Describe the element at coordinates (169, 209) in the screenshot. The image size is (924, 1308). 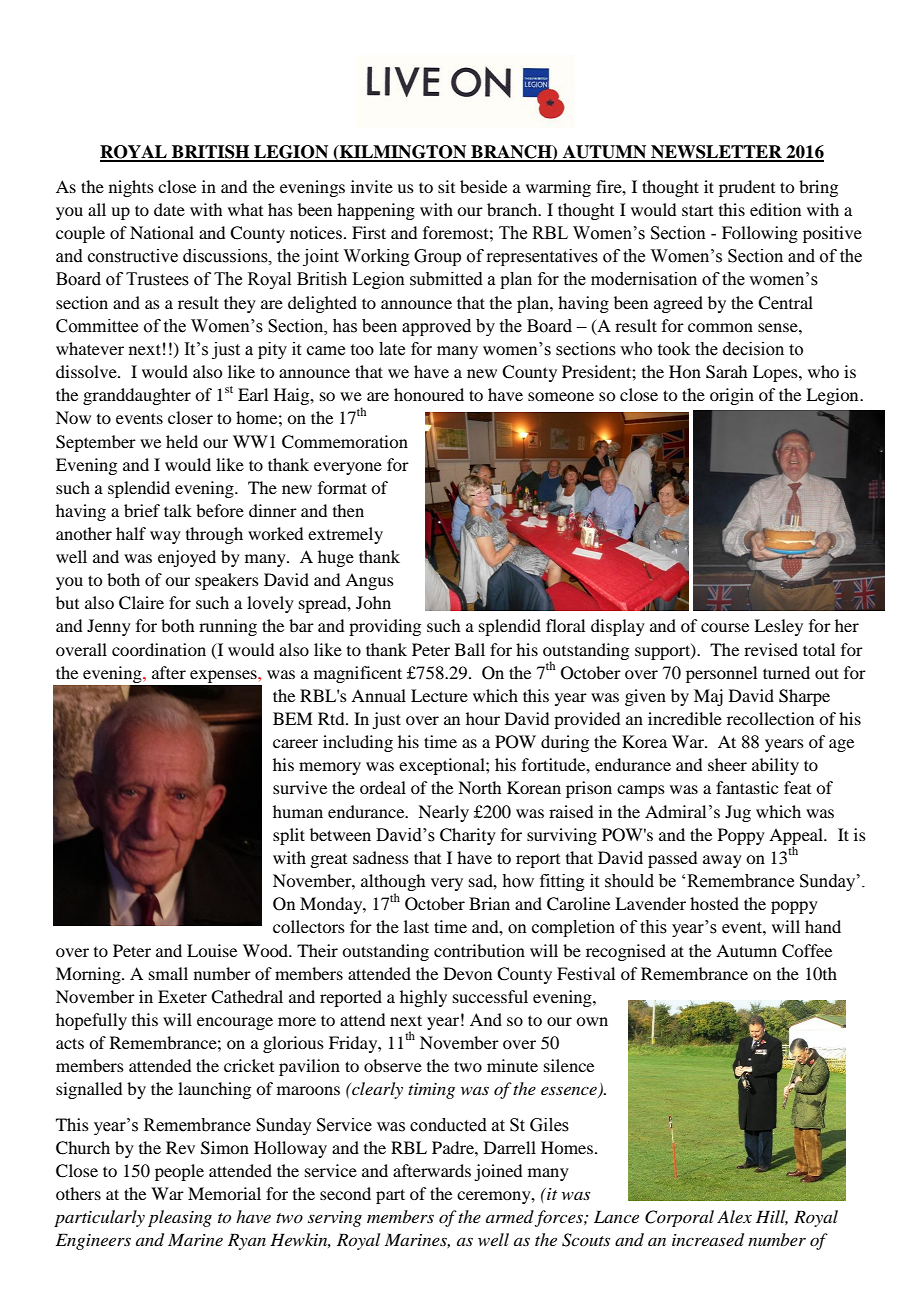
I see `date` at that location.
